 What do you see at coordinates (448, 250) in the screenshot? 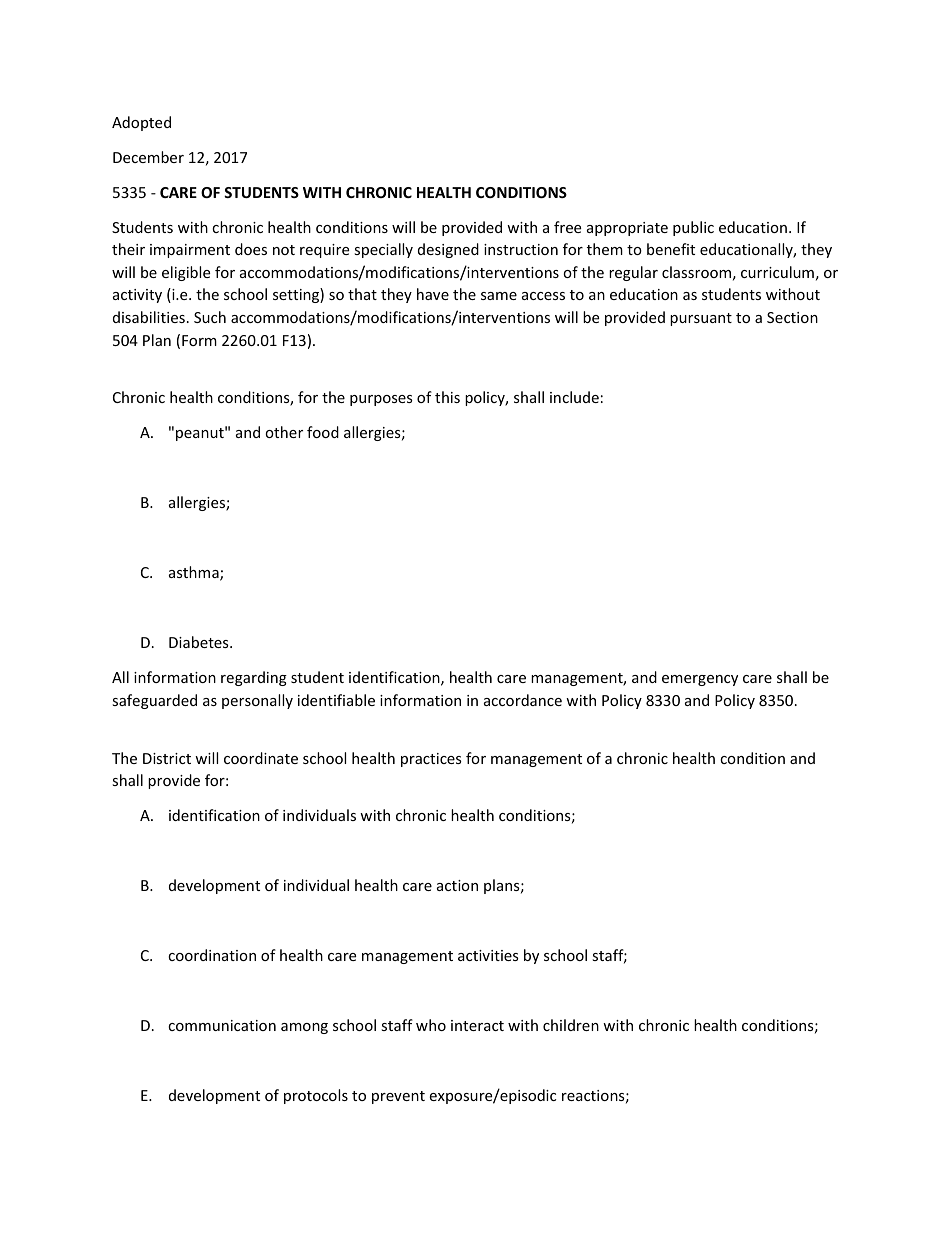
I see `designed` at bounding box center [448, 250].
